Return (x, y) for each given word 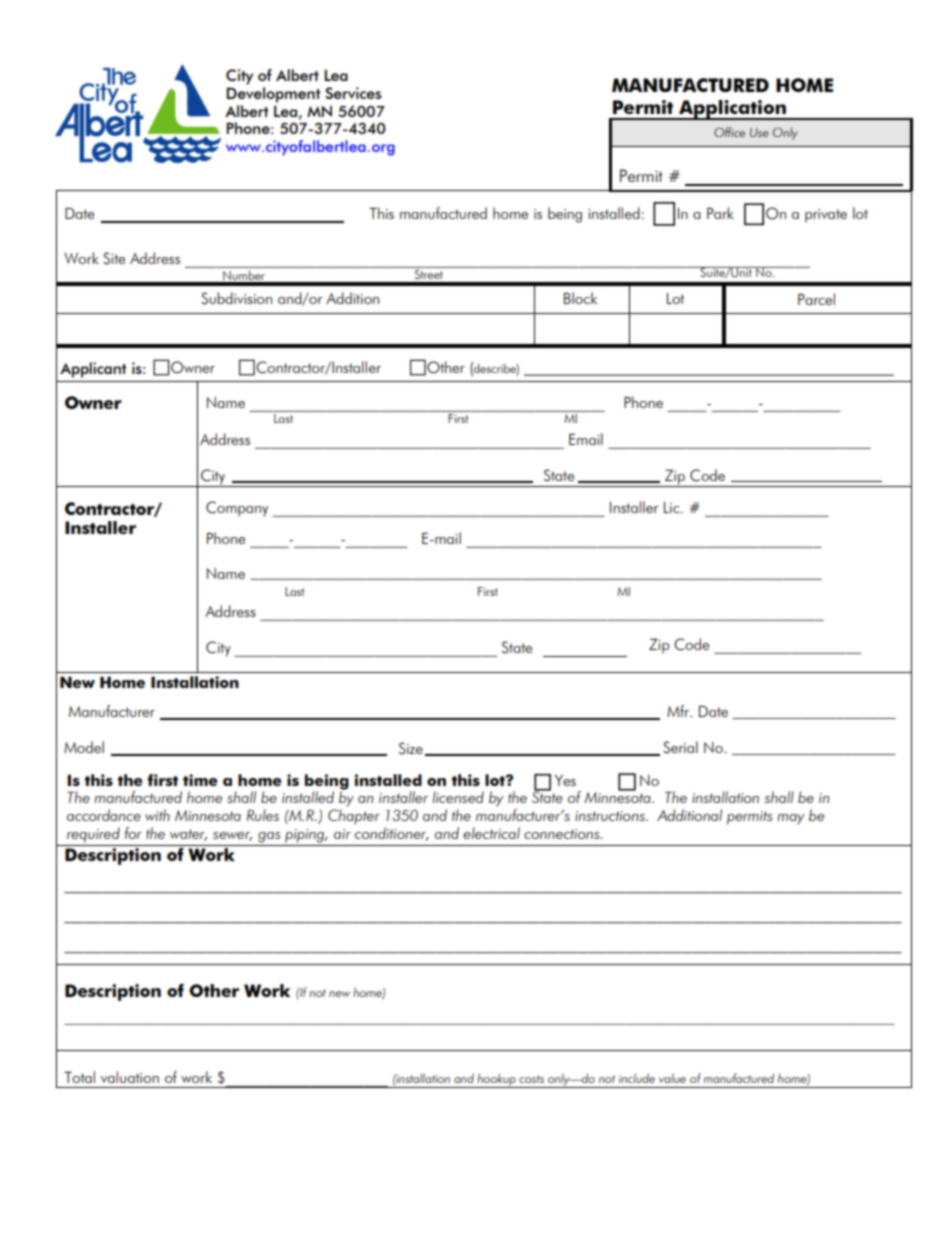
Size (411, 748)
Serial (680, 747)
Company (237, 509)
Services (353, 93)
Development (274, 93)
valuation (130, 1077)
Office (729, 132)
